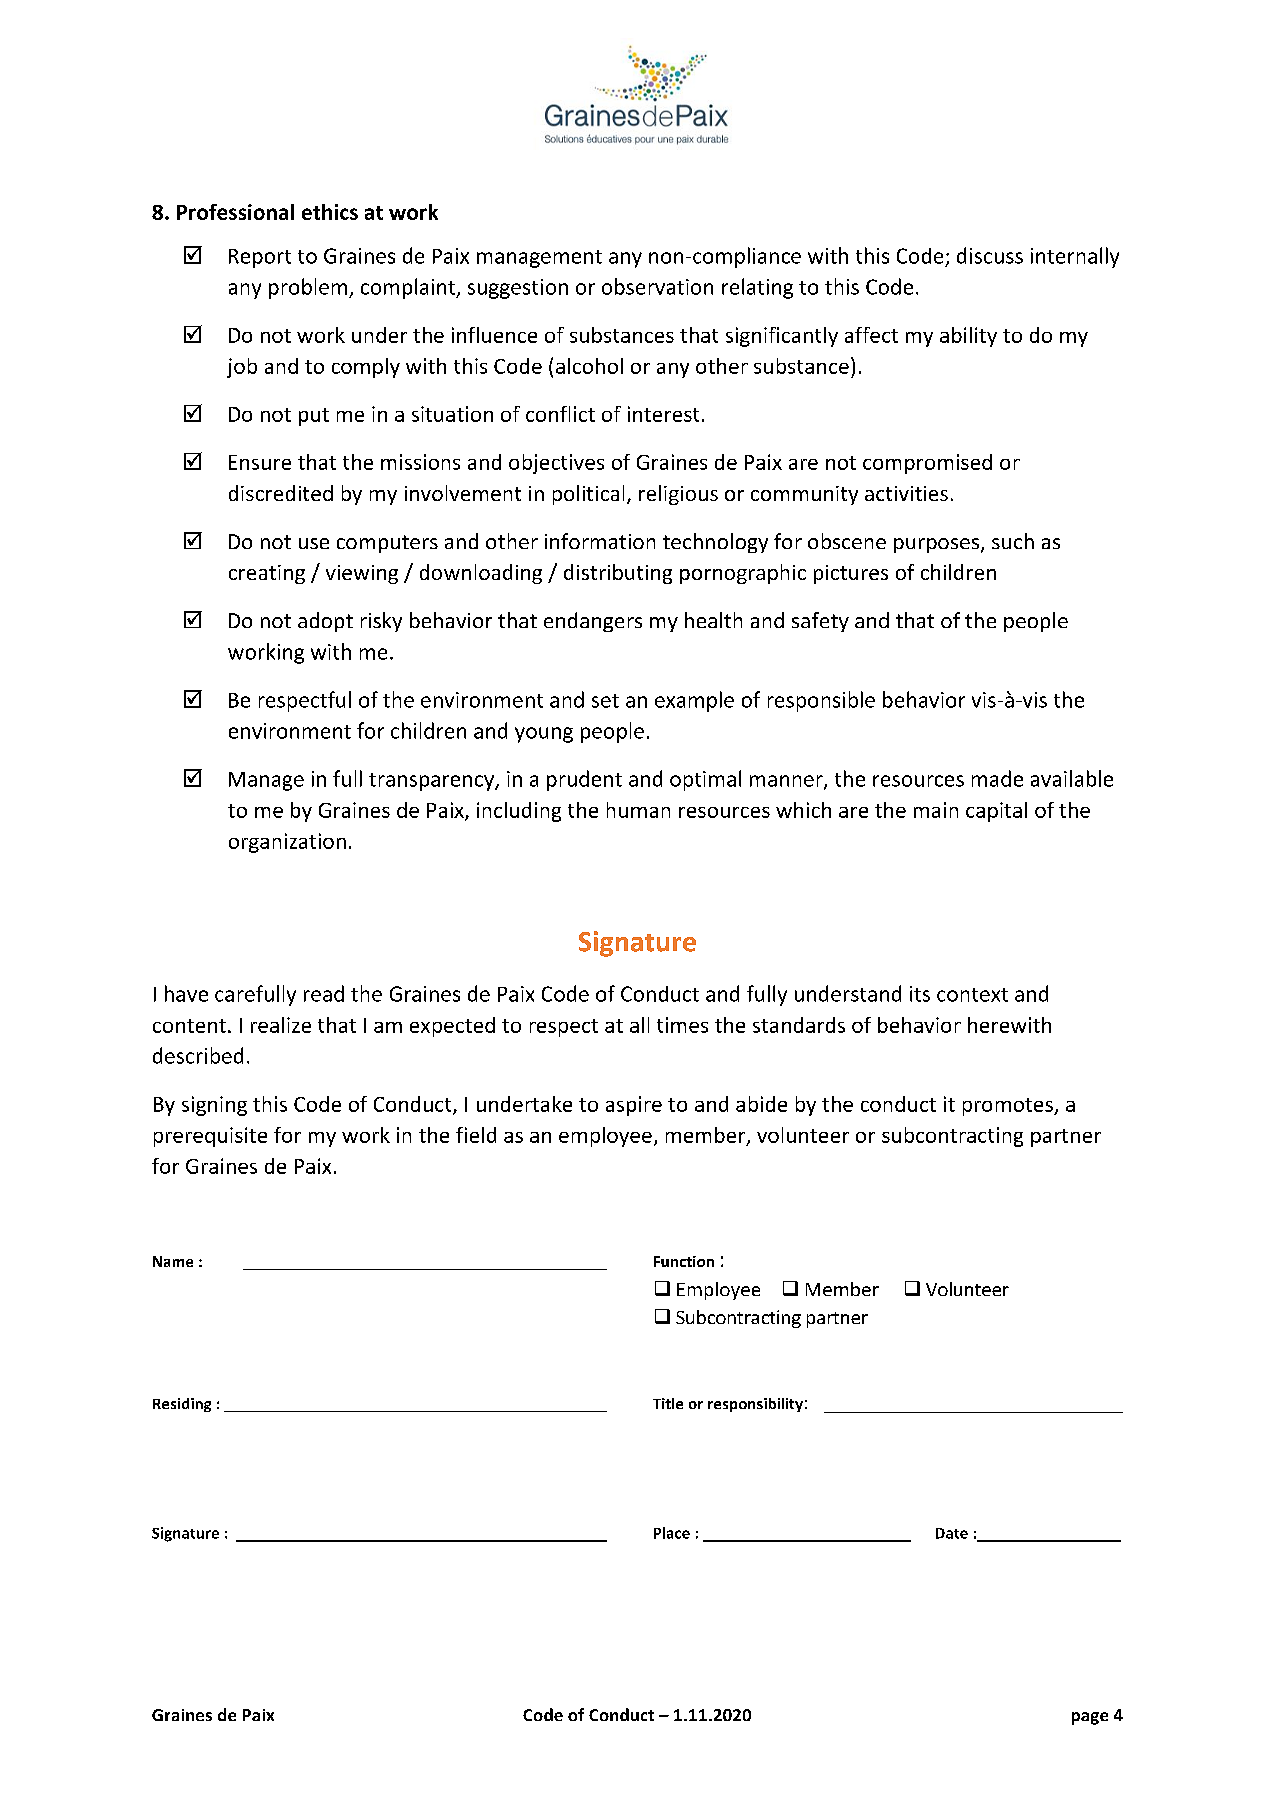 Image resolution: width=1275 pixels, height=1802 pixels. I want to click on context, so click(972, 995).
